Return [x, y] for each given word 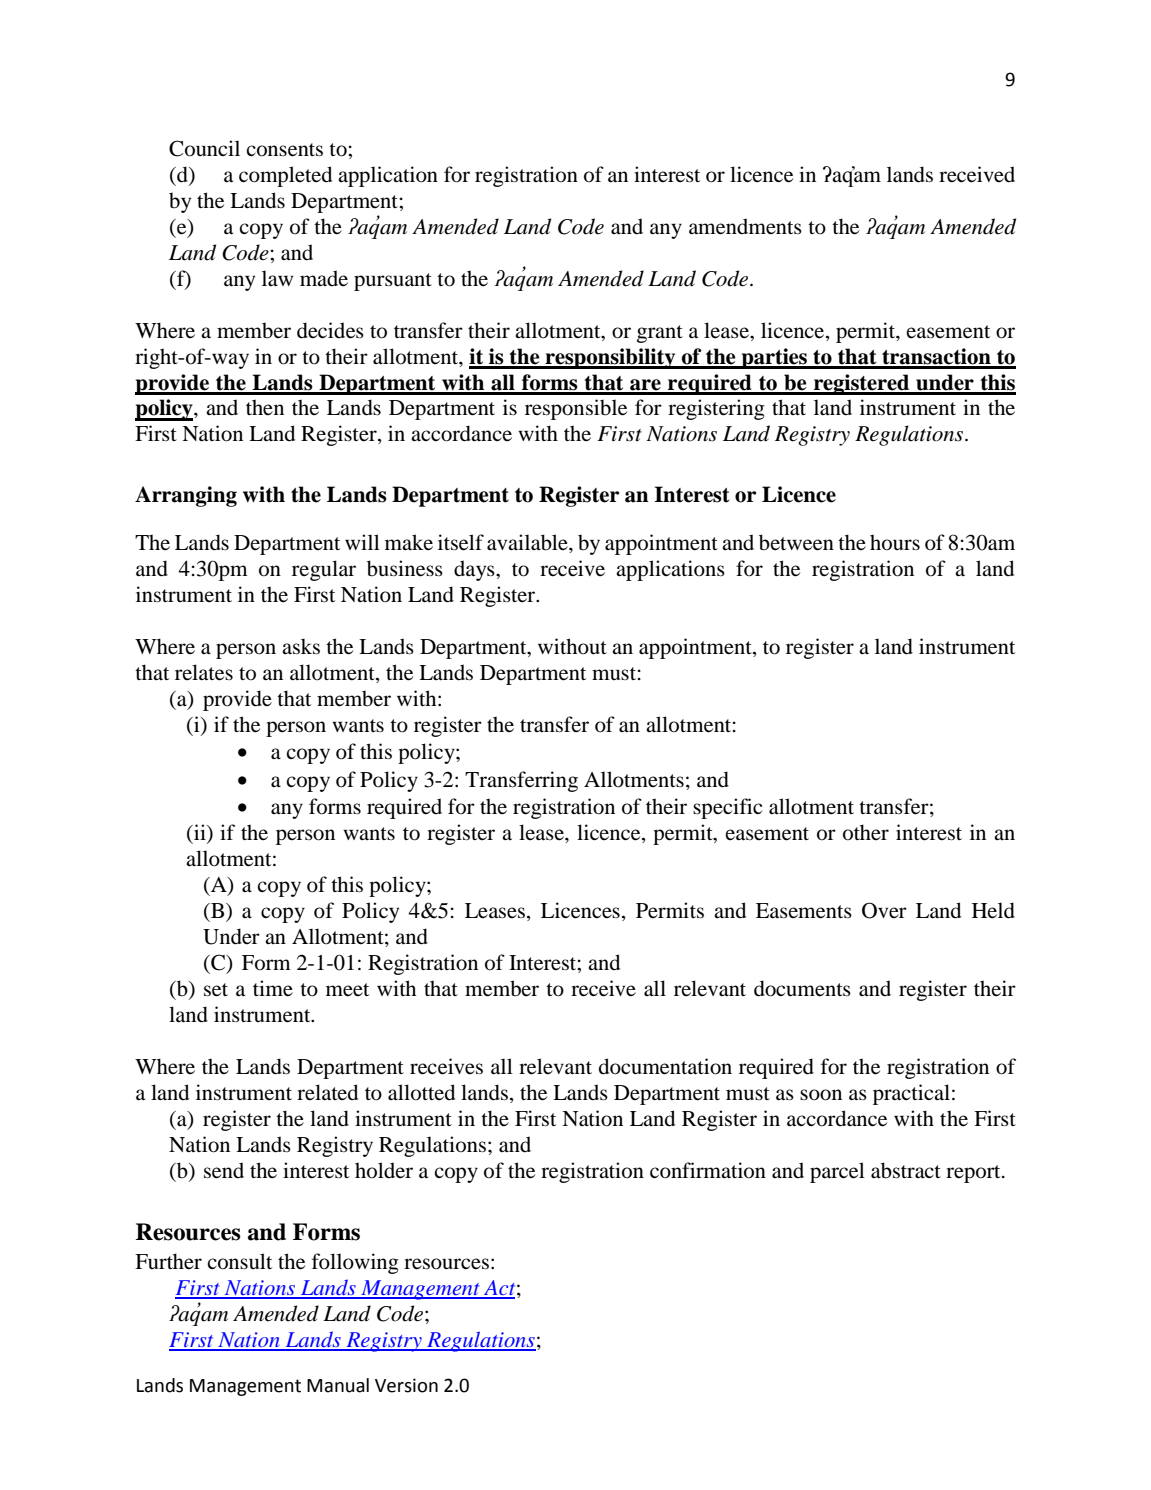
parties [774, 358]
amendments [745, 226]
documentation [665, 1066]
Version [406, 1385]
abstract [906, 1170]
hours [895, 542]
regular [324, 570]
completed [285, 176]
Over [884, 910]
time [273, 988]
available [528, 542]
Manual [338, 1385]
